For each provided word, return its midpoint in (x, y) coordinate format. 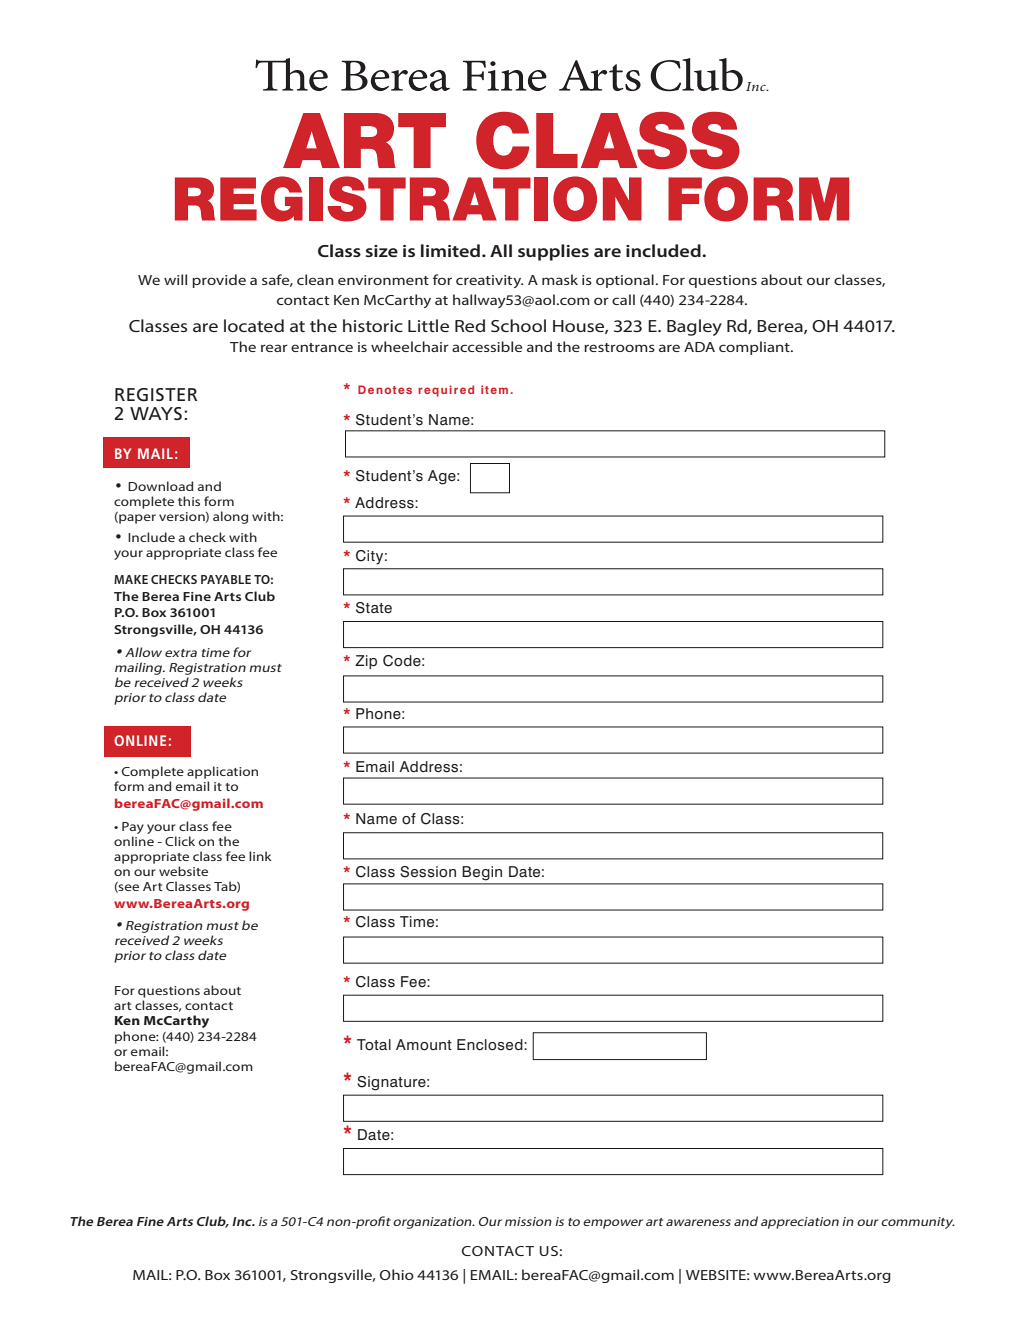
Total (374, 1045)
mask (560, 279)
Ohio (397, 1274)
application (222, 772)
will (175, 279)
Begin (482, 873)
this (189, 501)
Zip (366, 662)
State (374, 608)
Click (180, 841)
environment (383, 280)
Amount (424, 1045)
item (494, 389)
